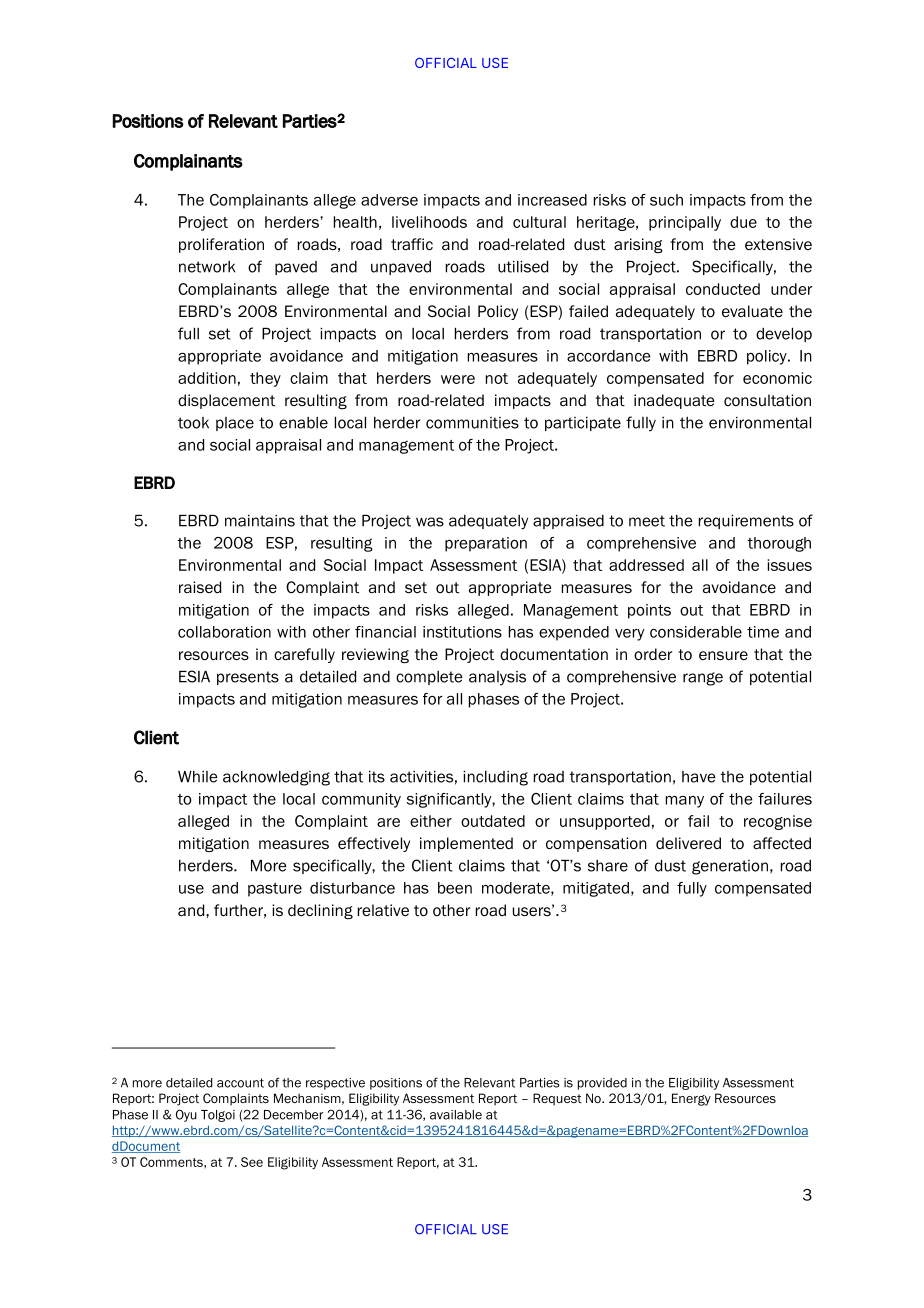 This document has height=1308, width=924. I want to click on cultural, so click(539, 222).
